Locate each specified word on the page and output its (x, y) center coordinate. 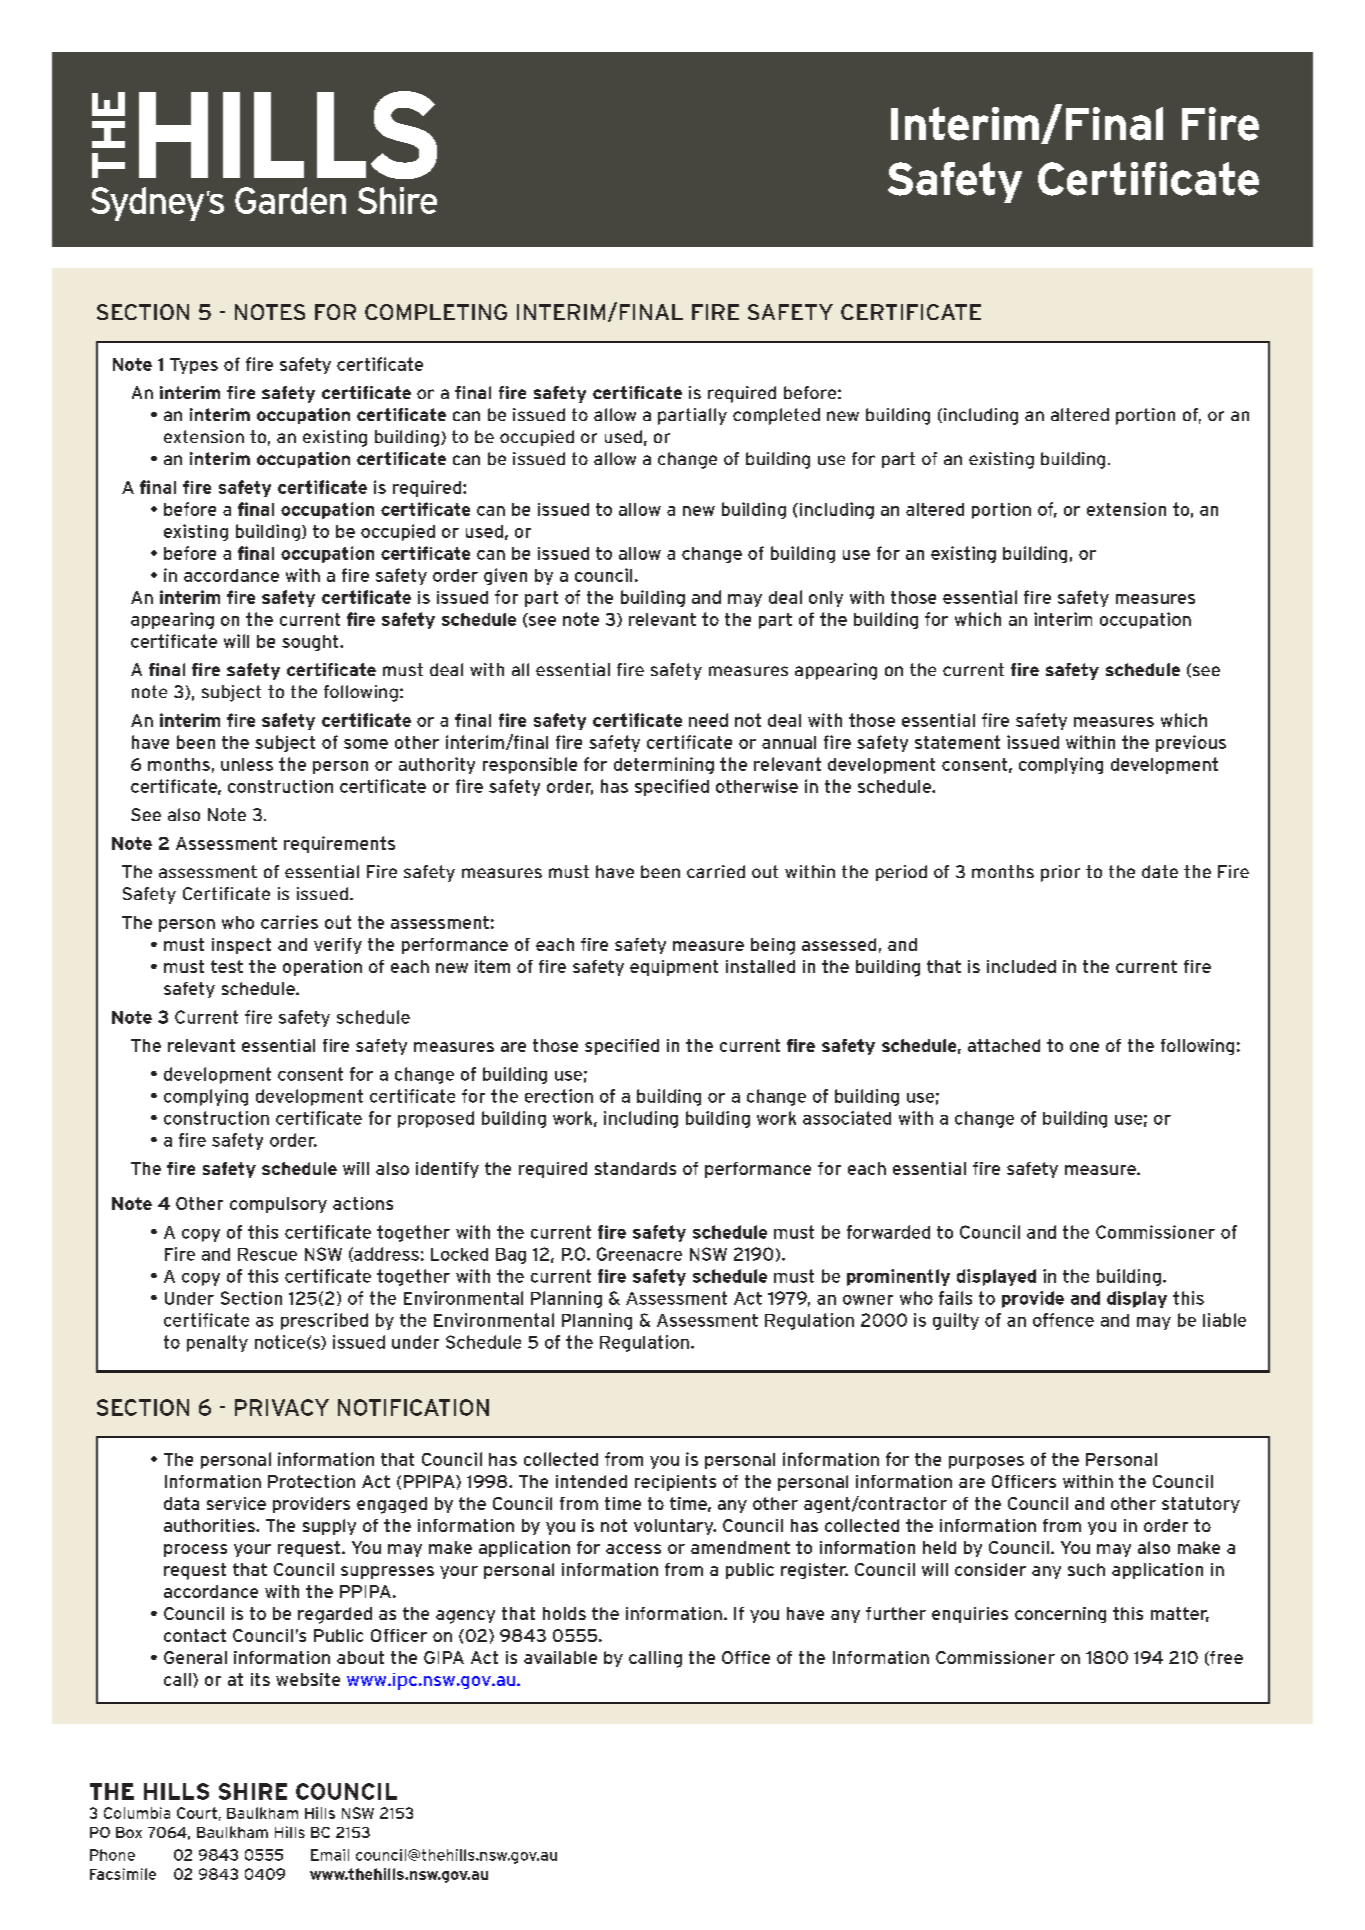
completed (776, 416)
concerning (1060, 1615)
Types (194, 366)
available (560, 1657)
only (826, 599)
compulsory (278, 1205)
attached (1004, 1045)
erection (559, 1096)
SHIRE (253, 1791)
